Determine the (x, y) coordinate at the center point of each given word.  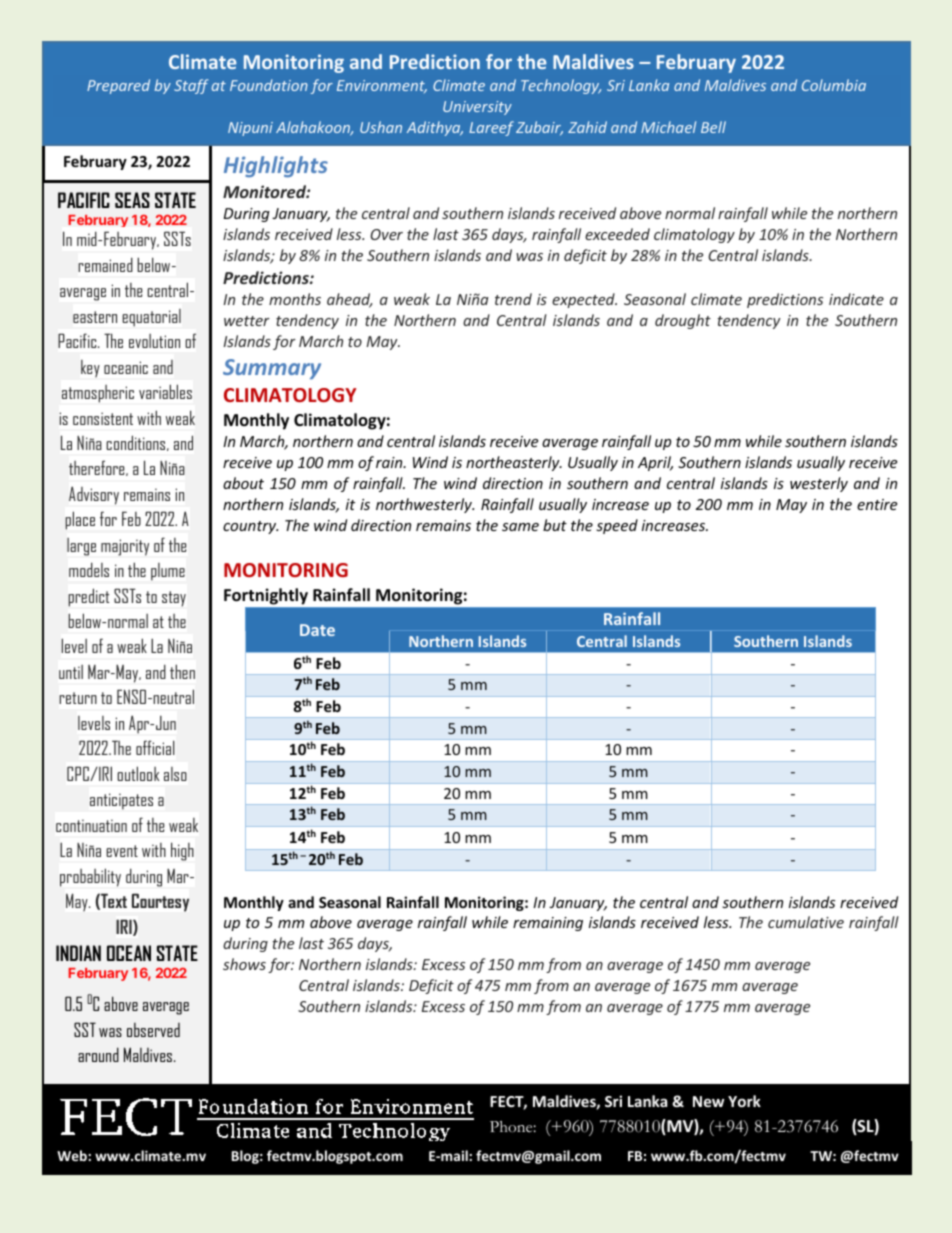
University (477, 108)
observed (153, 1029)
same (520, 527)
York (744, 1101)
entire (877, 504)
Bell (713, 127)
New (708, 1101)
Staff (191, 86)
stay (174, 599)
